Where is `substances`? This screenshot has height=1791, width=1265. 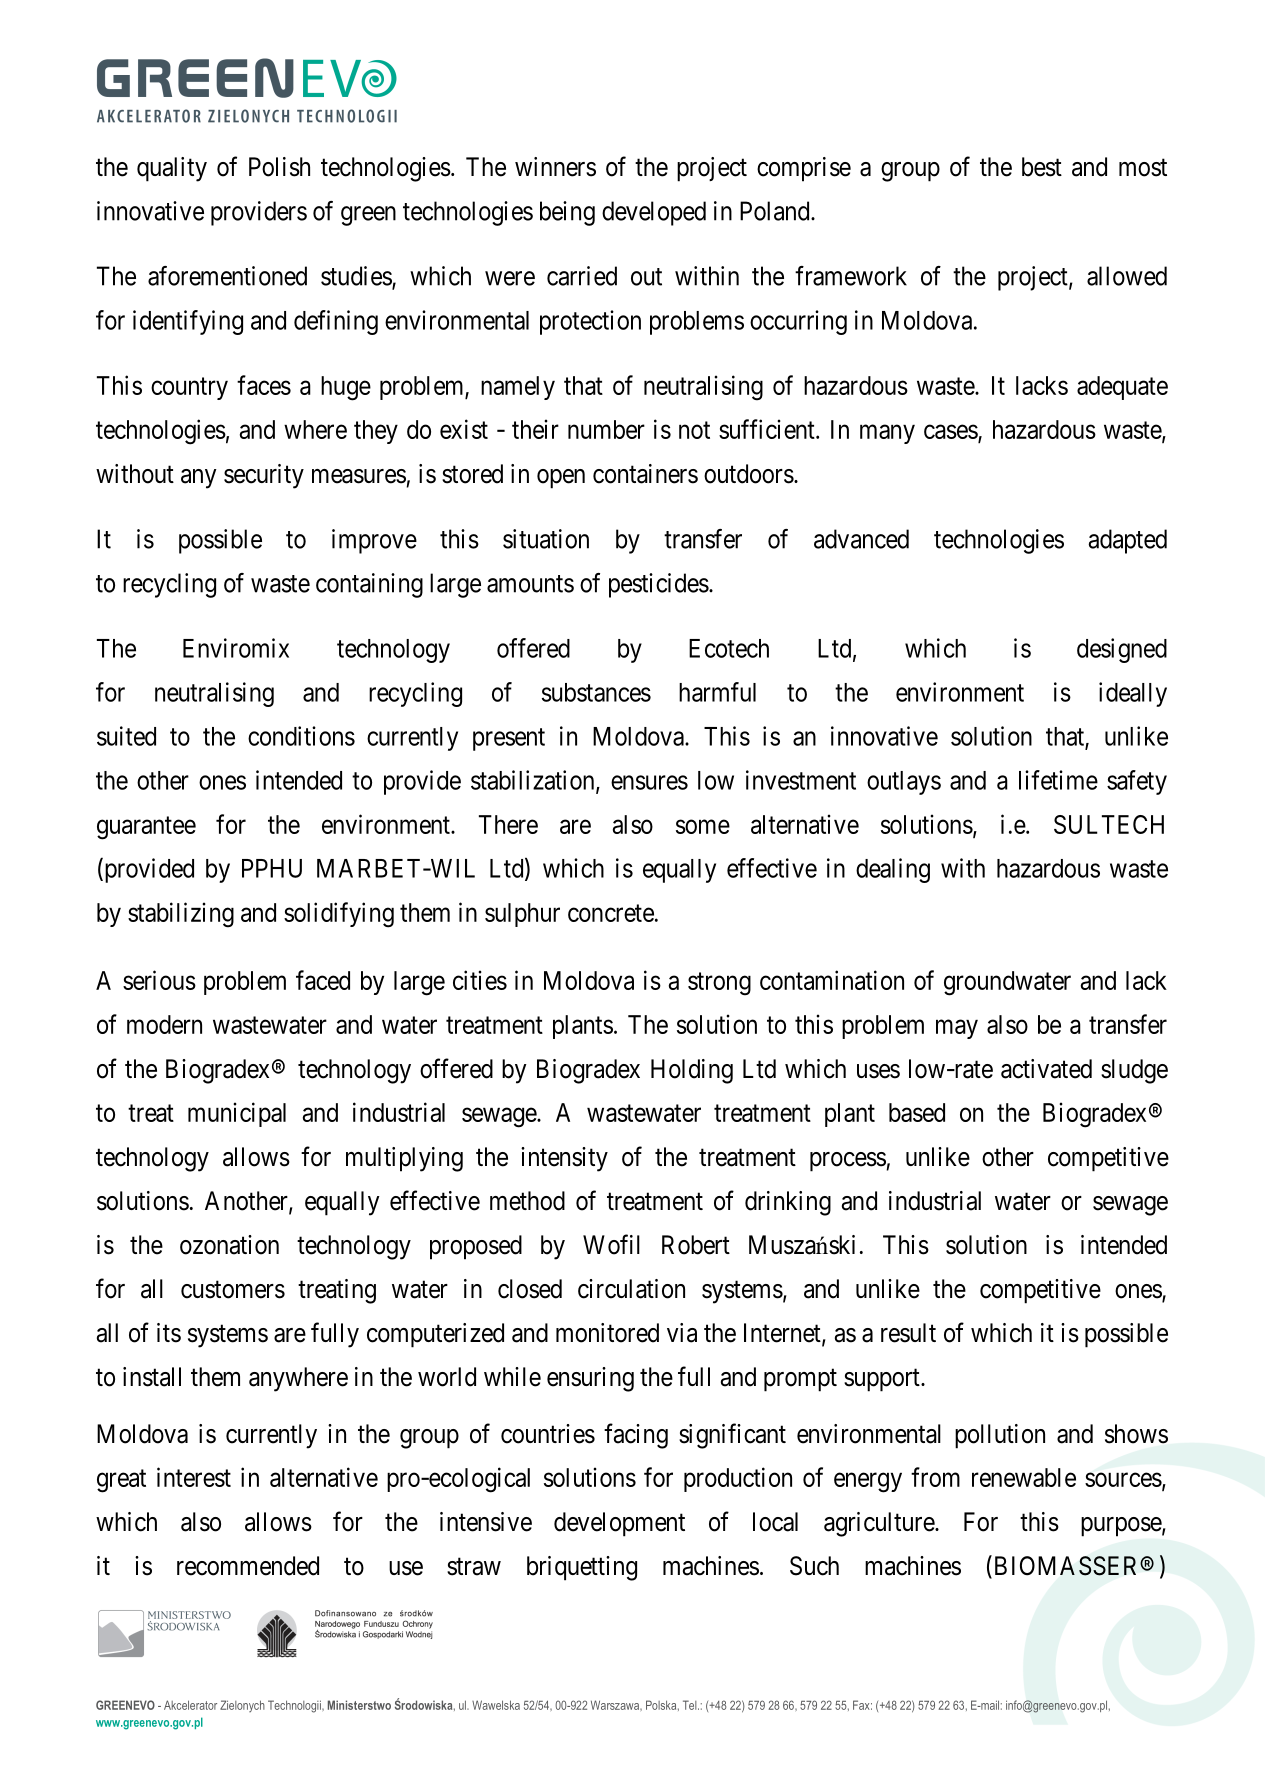
substances is located at coordinates (596, 692).
